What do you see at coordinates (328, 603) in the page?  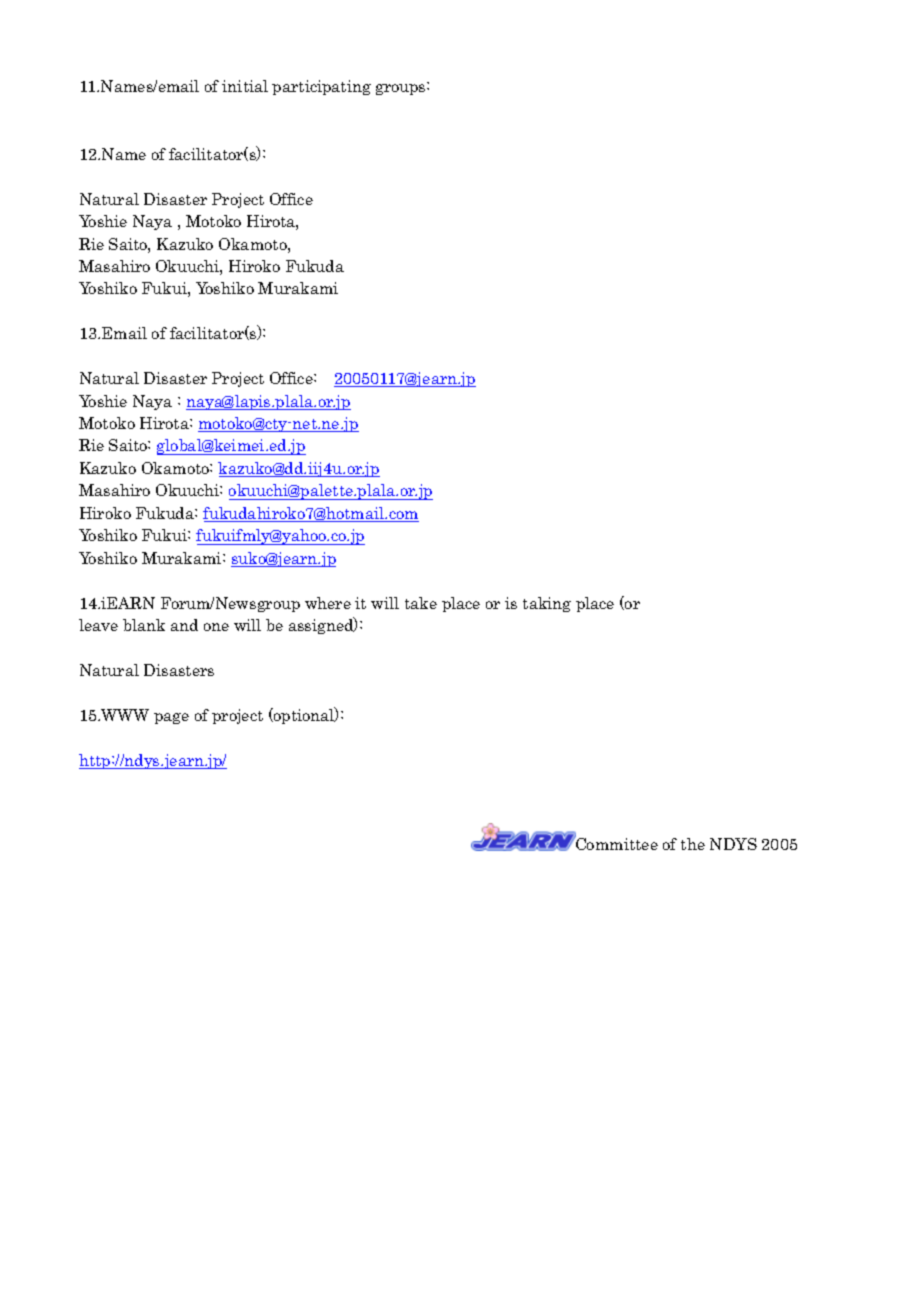 I see `where` at bounding box center [328, 603].
